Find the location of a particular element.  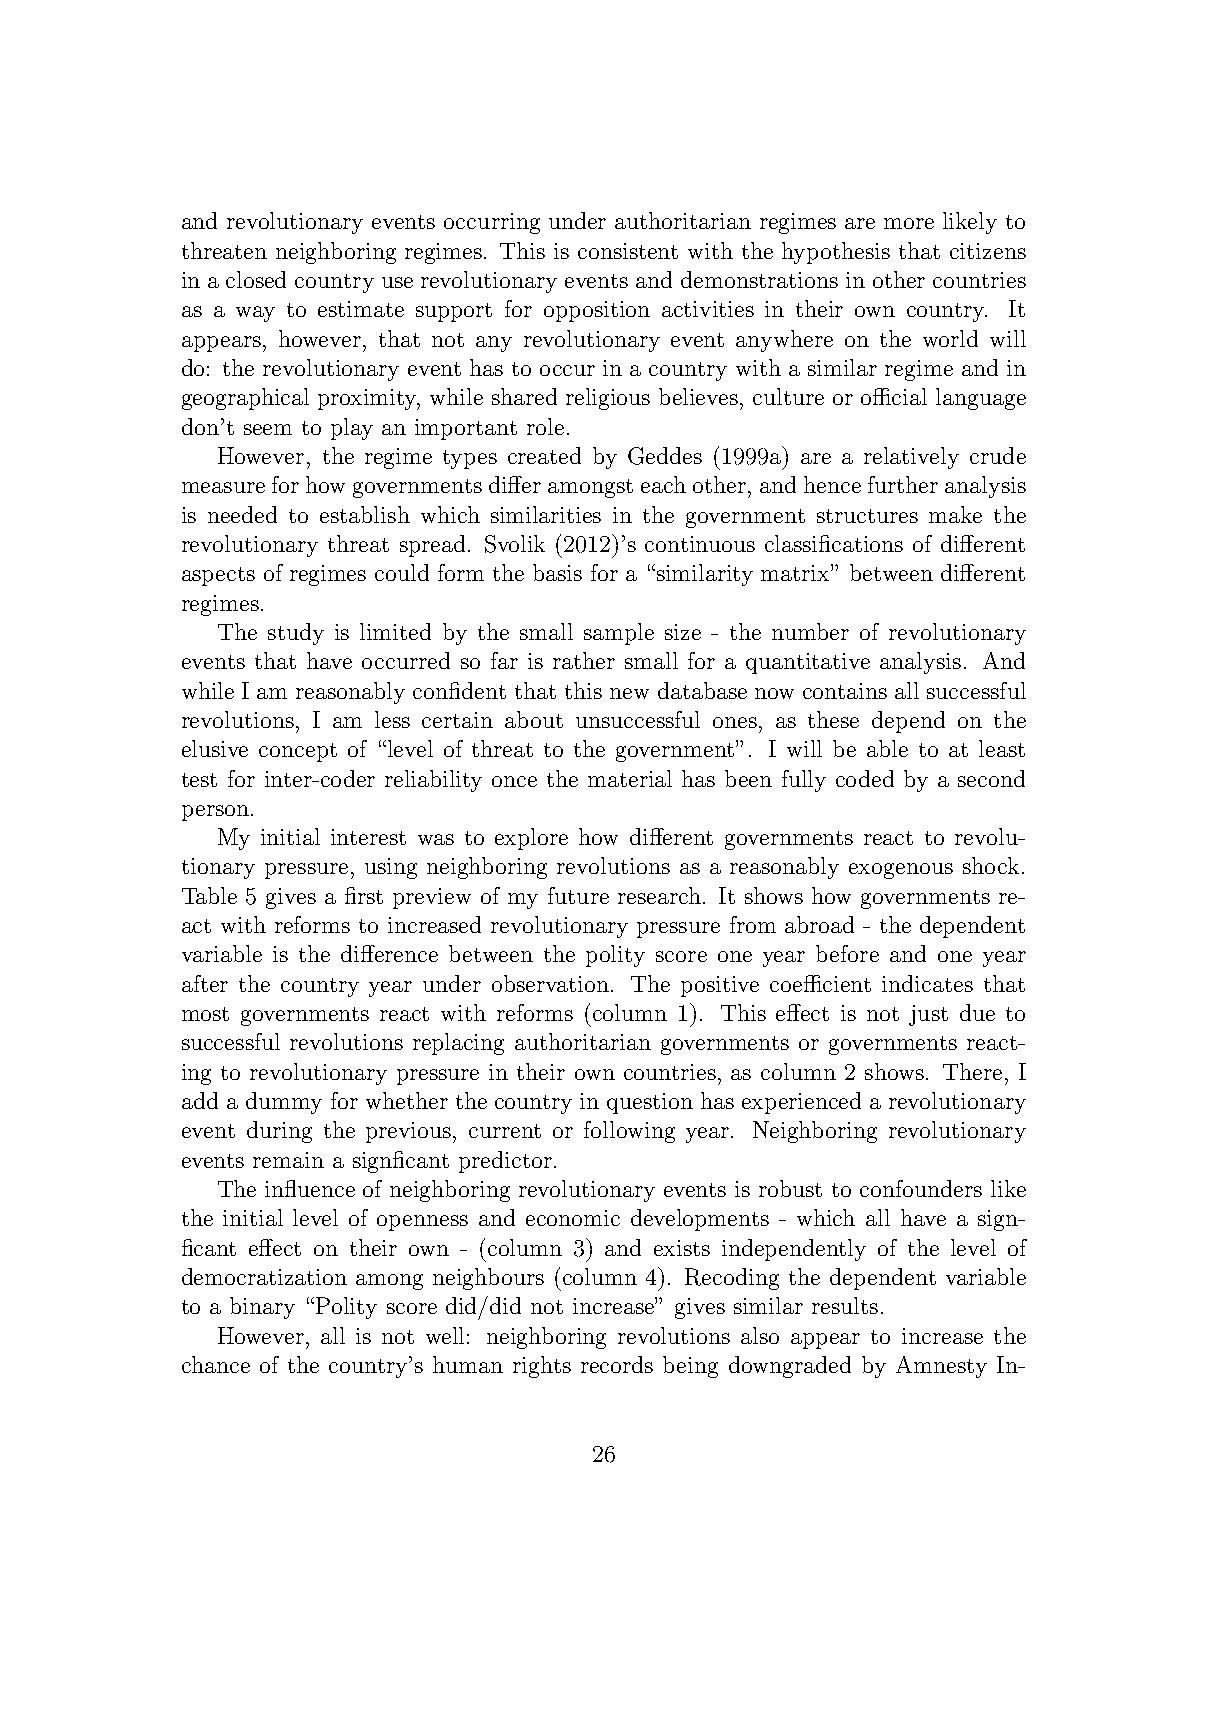

observation is located at coordinates (550, 983).
